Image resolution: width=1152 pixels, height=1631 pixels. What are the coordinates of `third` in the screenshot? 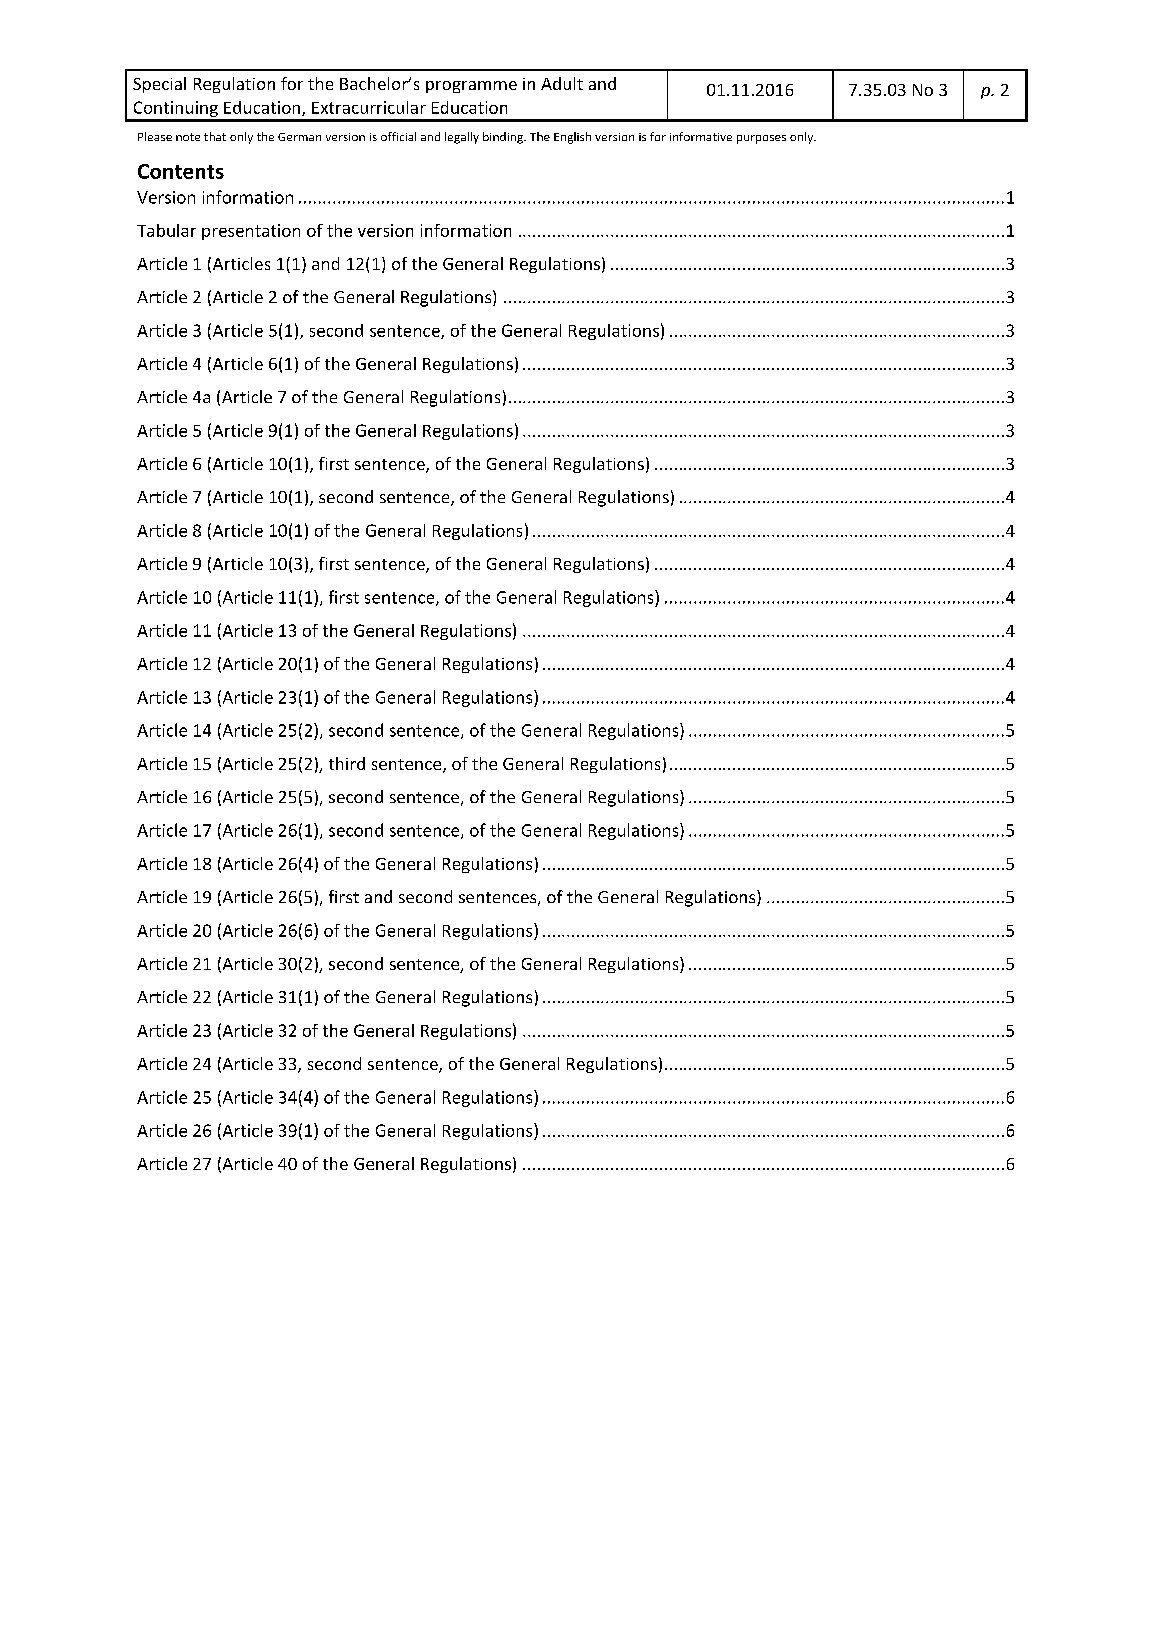 It's located at (347, 763).
